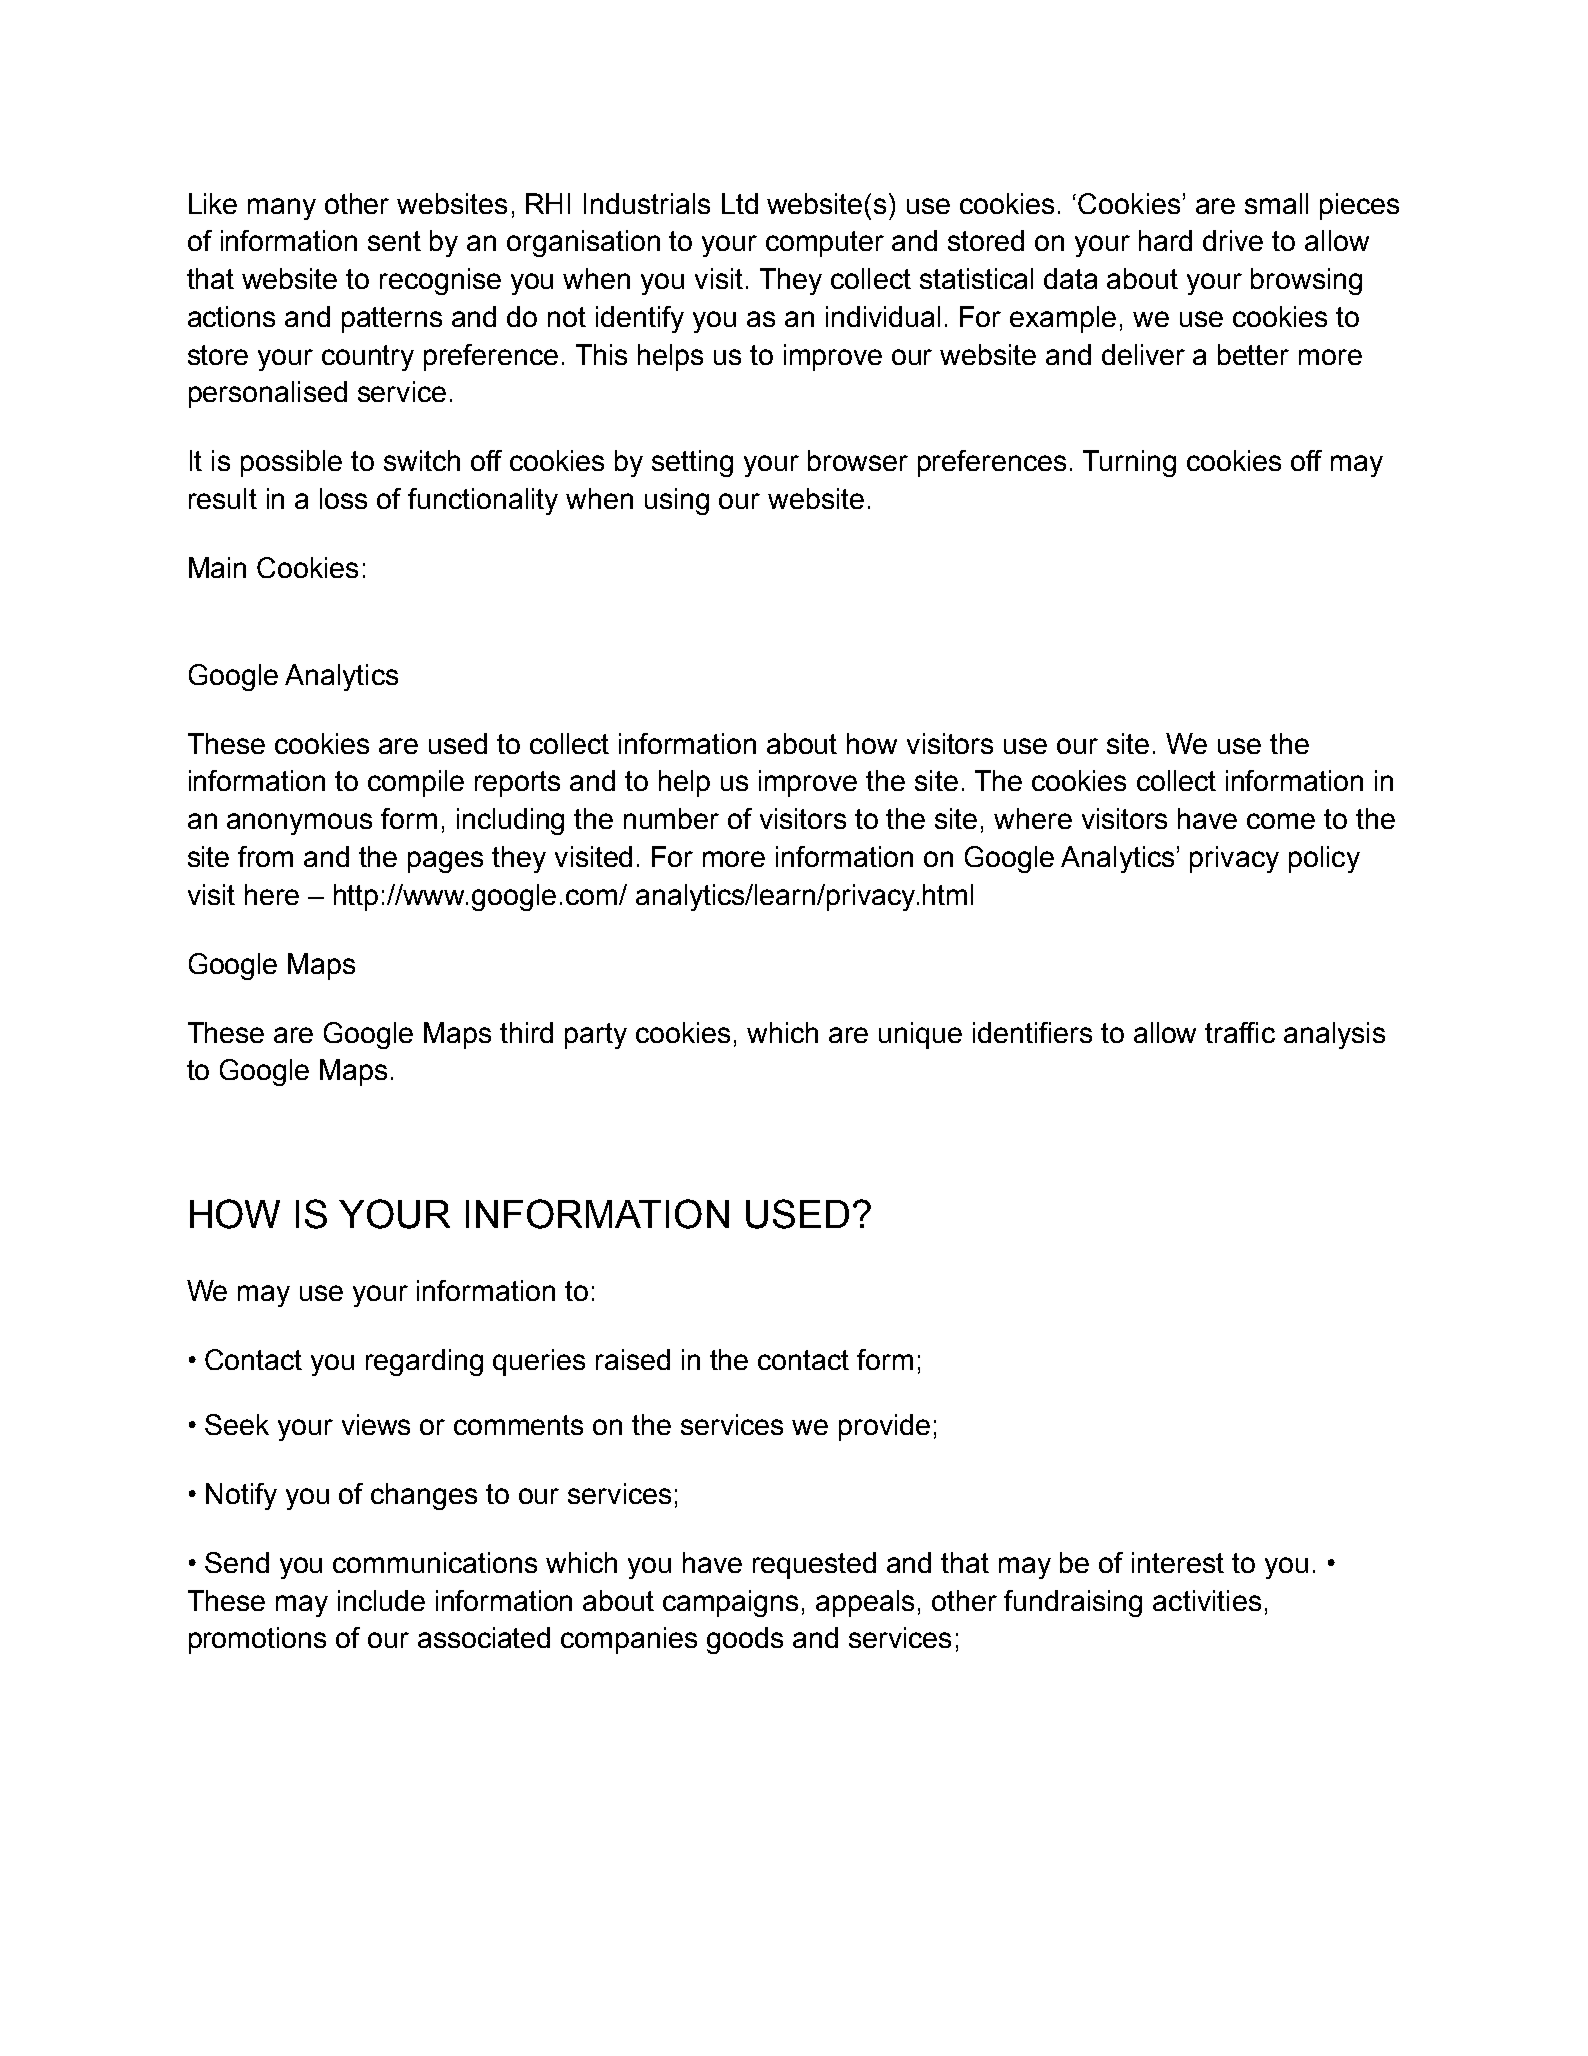  I want to click on include, so click(381, 1600).
